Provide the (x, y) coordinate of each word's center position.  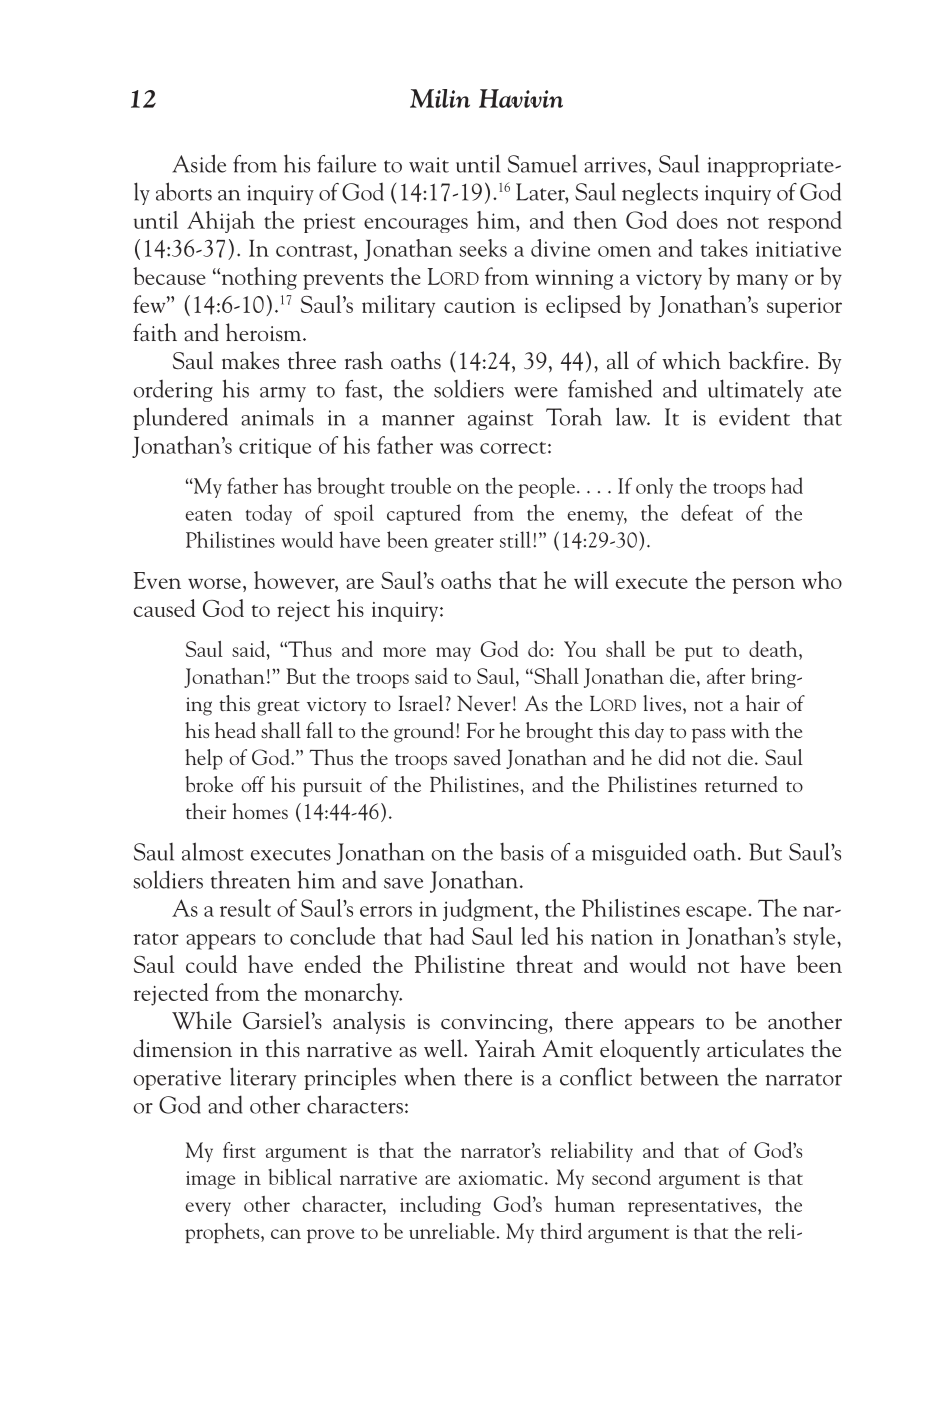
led (535, 936)
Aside (199, 163)
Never (484, 703)
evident (754, 416)
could (211, 964)
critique (275, 448)
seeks (483, 248)
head (235, 730)
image (210, 1180)
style (815, 938)
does (697, 220)
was (456, 448)
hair (763, 703)
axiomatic (502, 1178)
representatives (693, 1207)
